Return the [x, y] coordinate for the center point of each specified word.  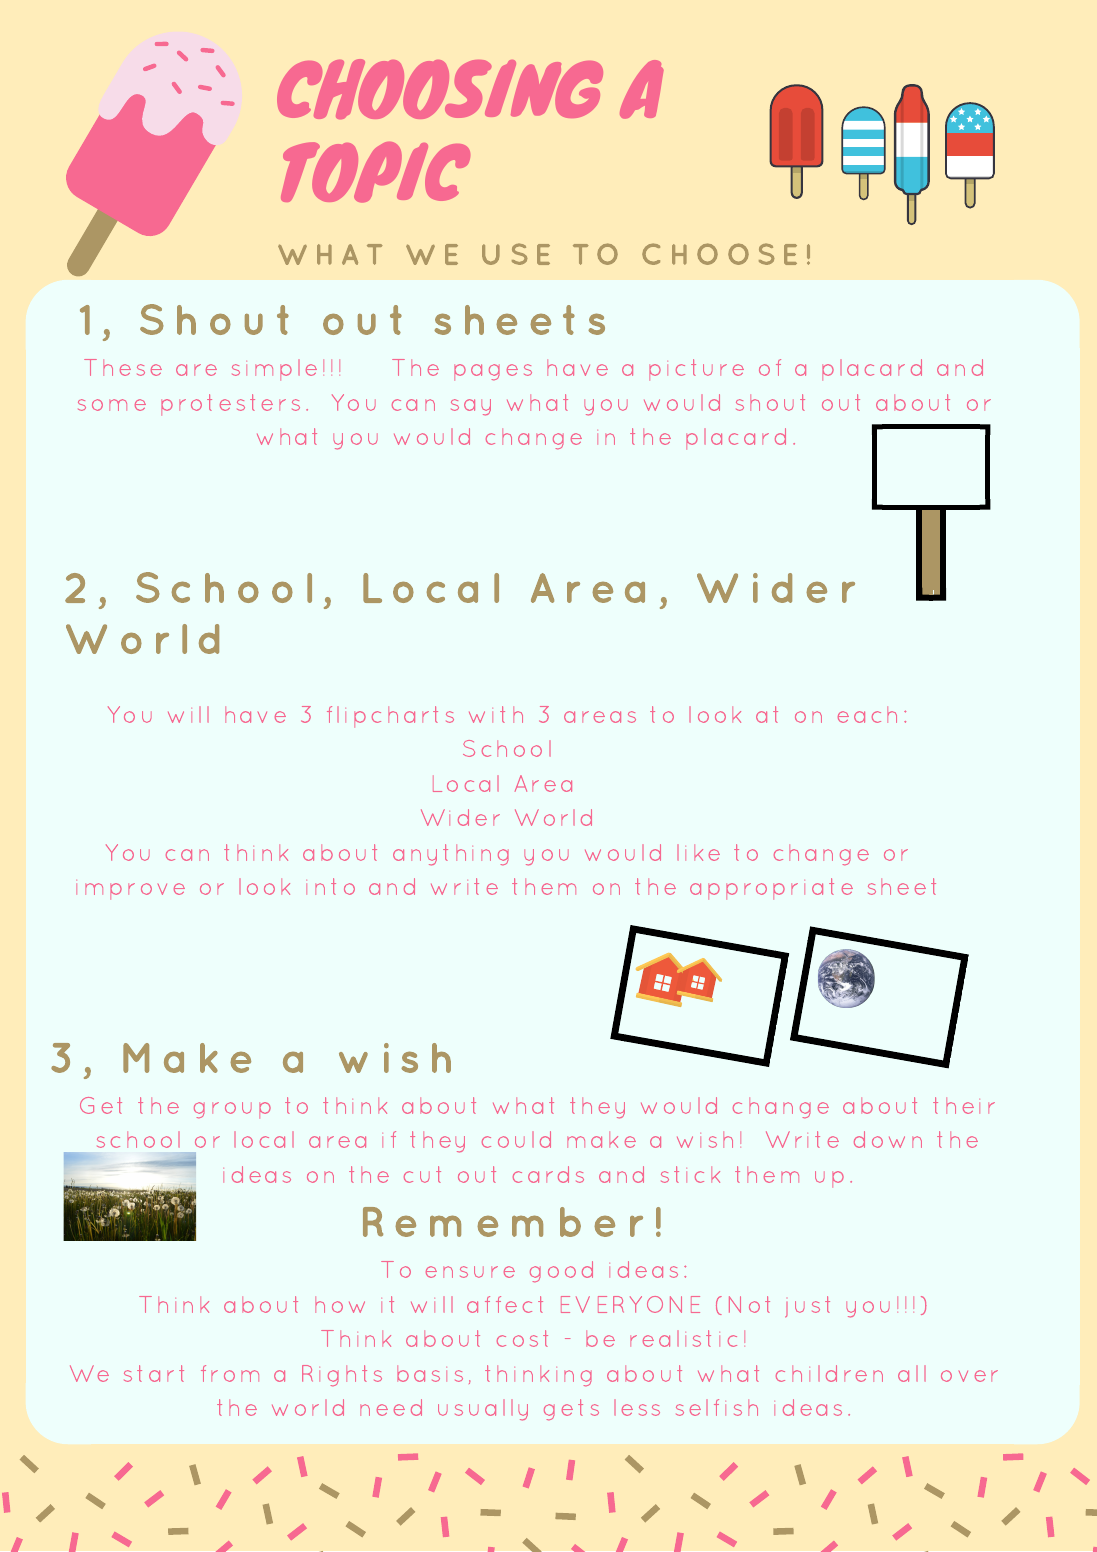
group [232, 1110]
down [888, 1139]
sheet [902, 886]
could [516, 1139]
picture [696, 369]
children [829, 1373]
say [471, 407]
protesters [230, 404]
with [496, 714]
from [230, 1373]
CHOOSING [440, 89]
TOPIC [375, 172]
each [867, 715]
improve [130, 891]
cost [522, 1338]
